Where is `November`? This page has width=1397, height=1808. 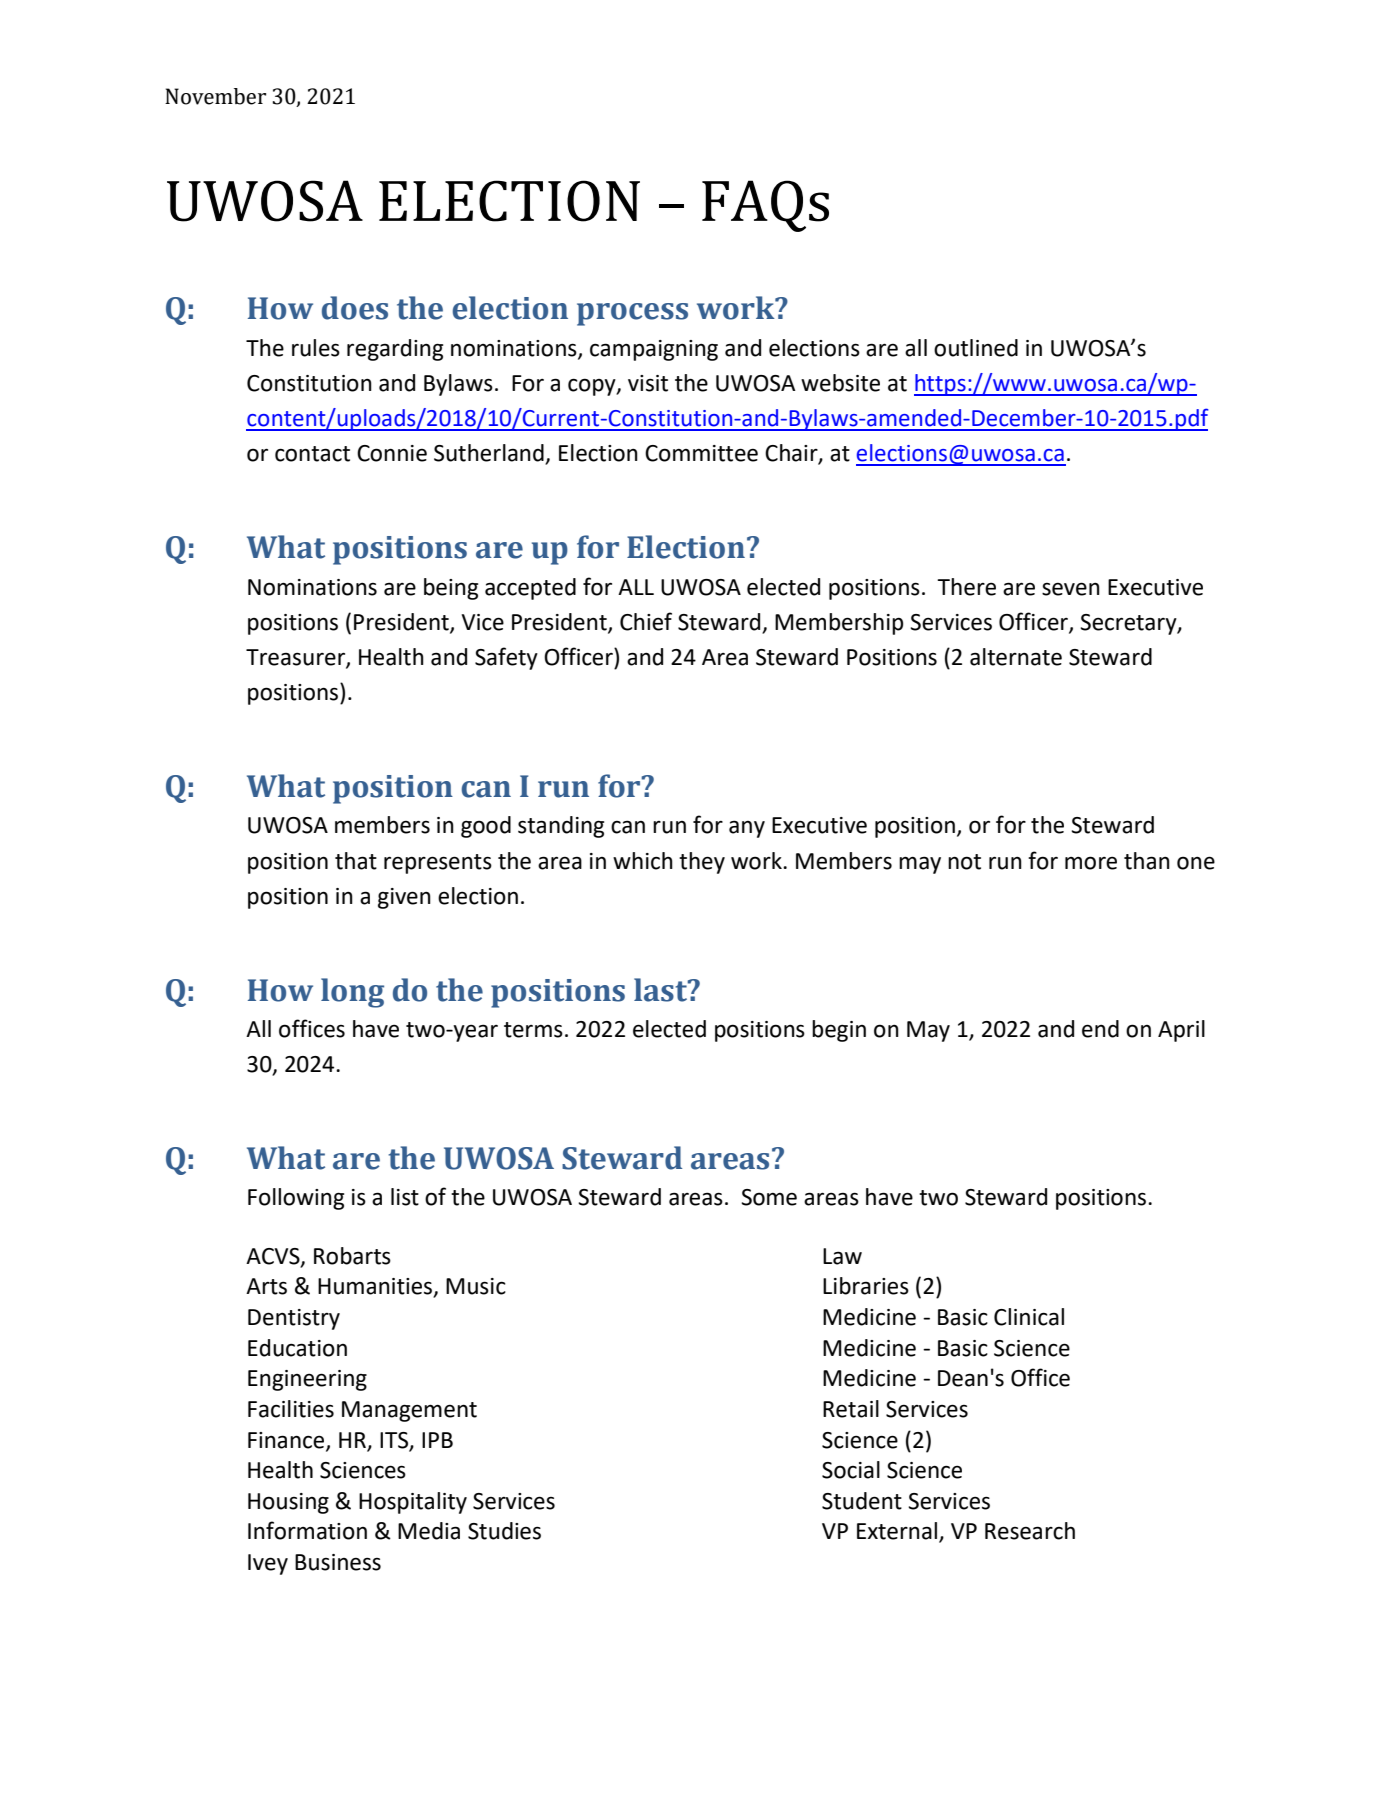
November is located at coordinates (215, 96).
